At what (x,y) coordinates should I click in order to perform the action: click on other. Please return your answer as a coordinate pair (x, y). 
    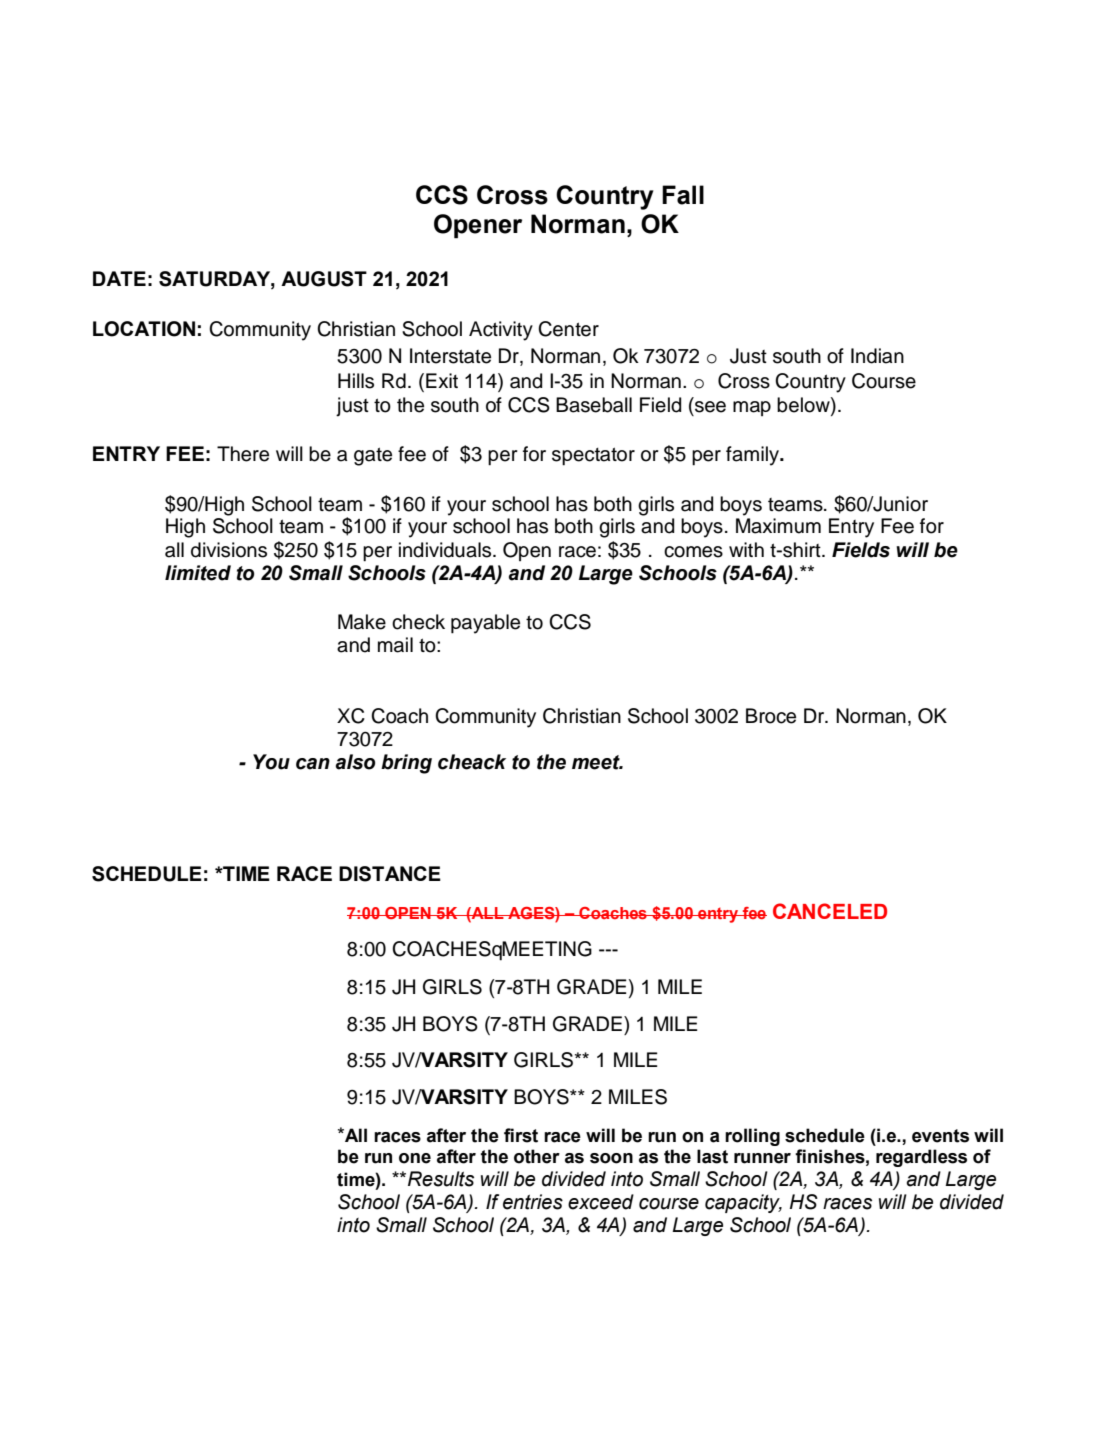
    Looking at the image, I should click on (537, 1156).
